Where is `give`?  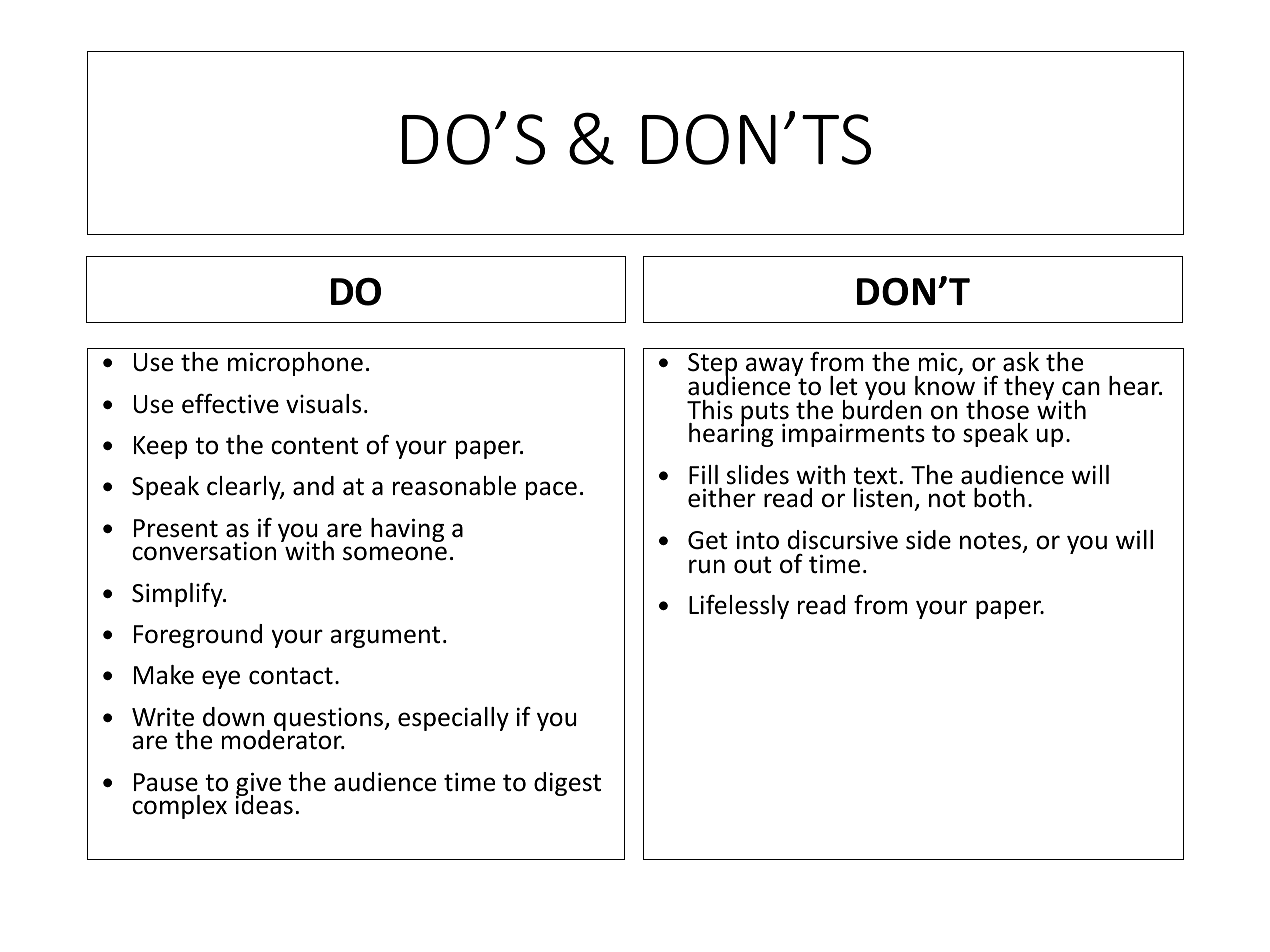
give is located at coordinates (258, 785).
